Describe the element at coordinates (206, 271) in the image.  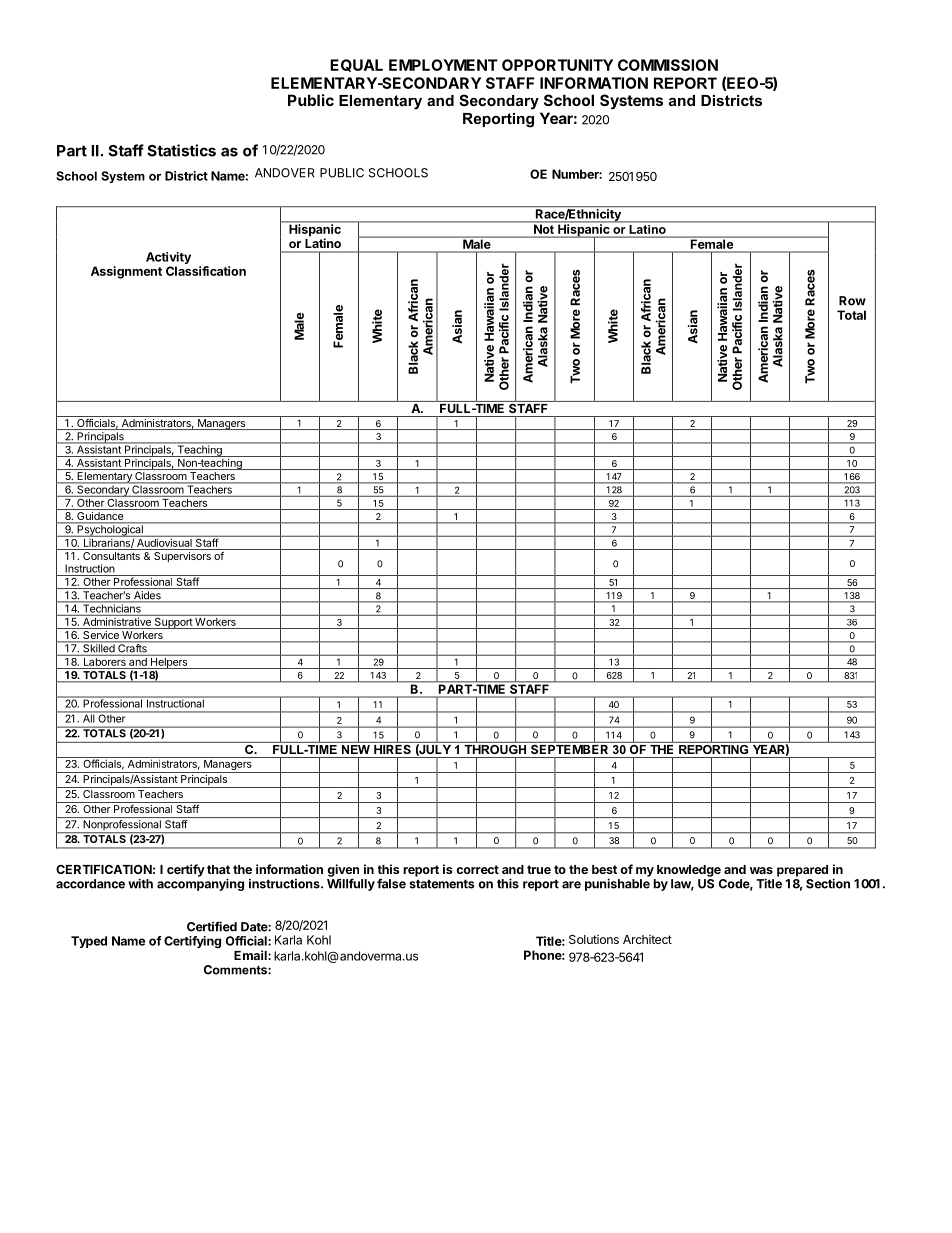
I see `Classification` at that location.
